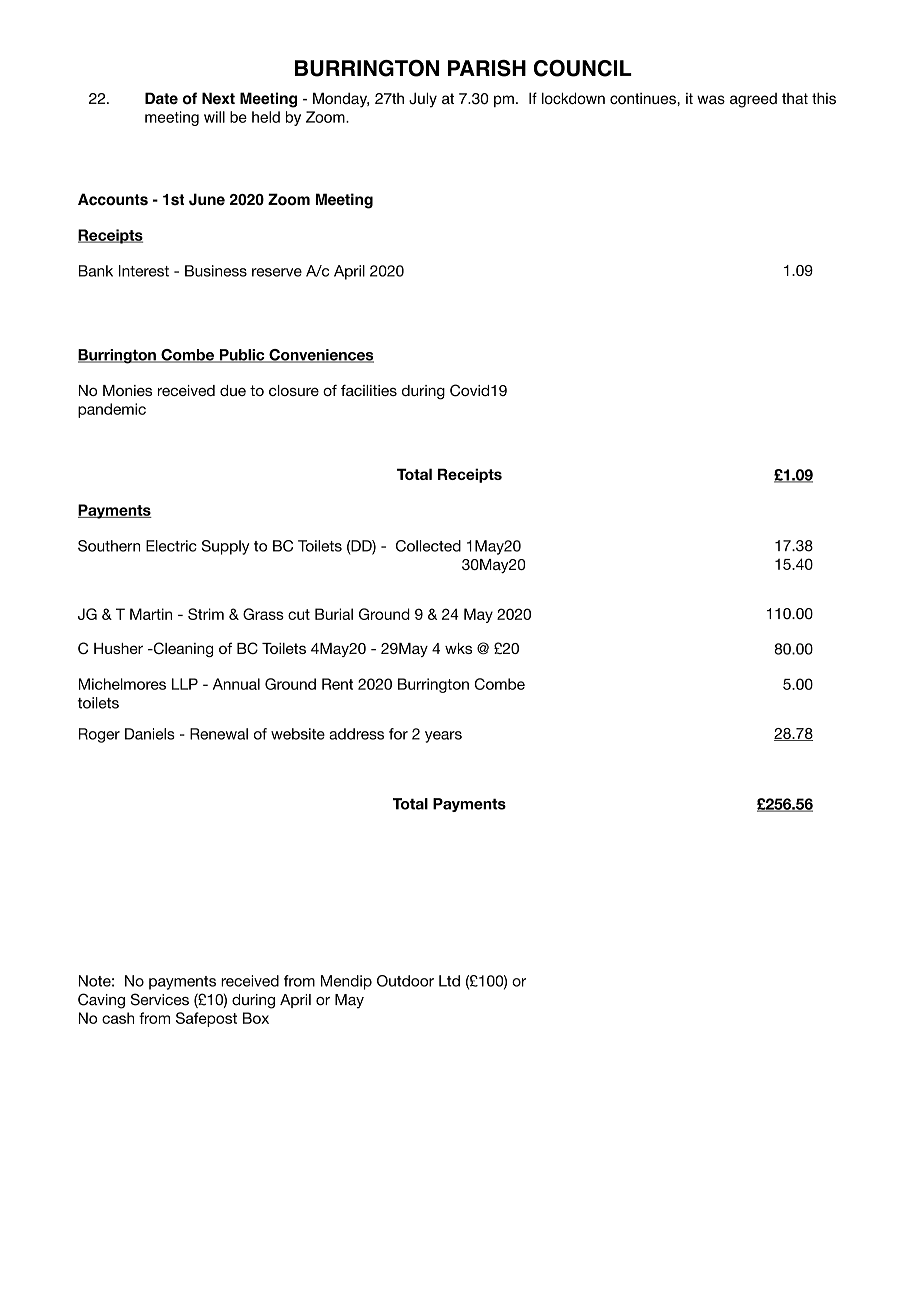 Image resolution: width=924 pixels, height=1308 pixels. I want to click on Collected, so click(428, 546).
